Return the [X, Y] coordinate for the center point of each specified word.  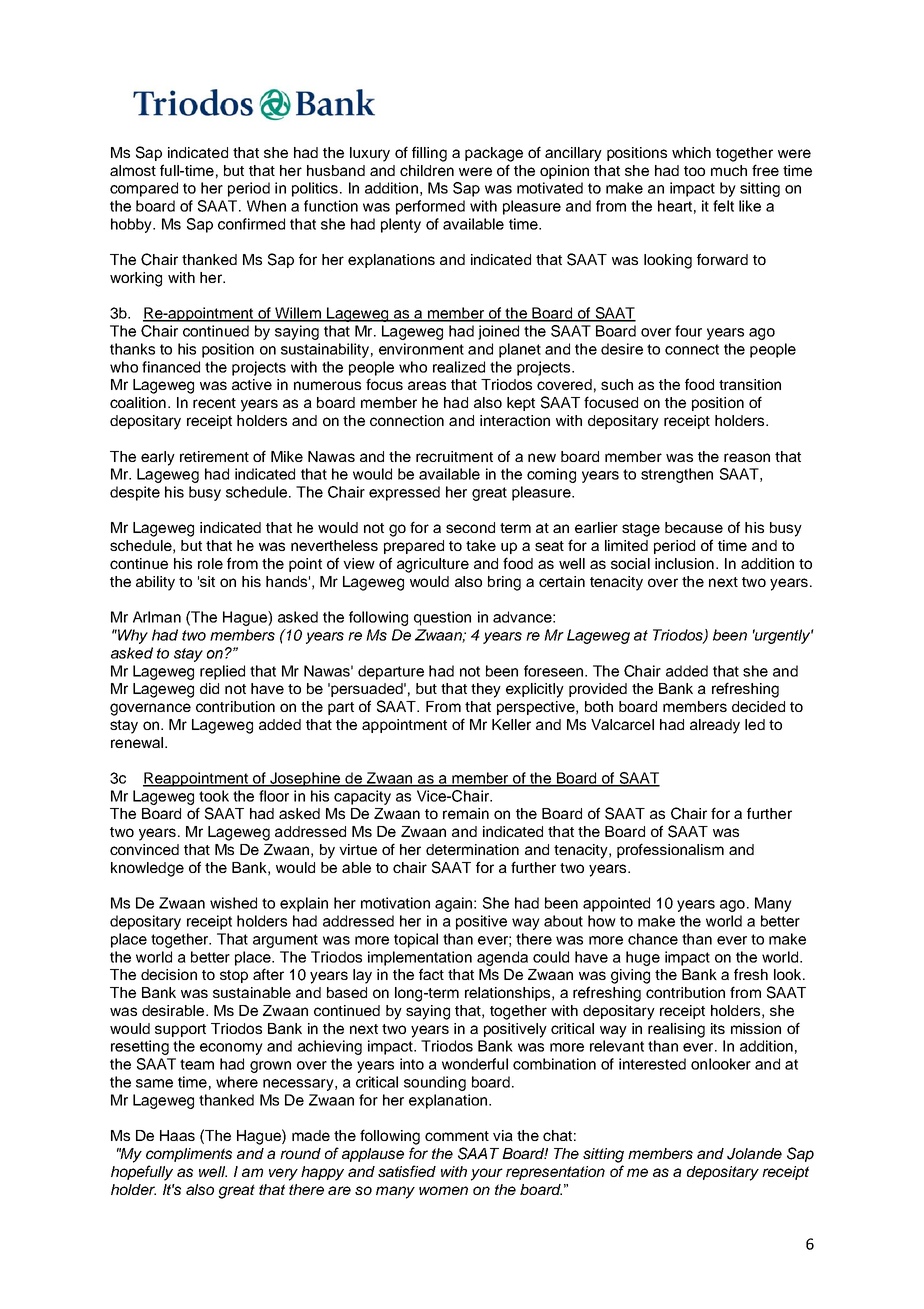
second [470, 527]
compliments [189, 1155]
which [691, 152]
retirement [214, 456]
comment [457, 1136]
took [214, 796]
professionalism [670, 850]
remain [466, 813]
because [694, 527]
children [427, 170]
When [266, 206]
